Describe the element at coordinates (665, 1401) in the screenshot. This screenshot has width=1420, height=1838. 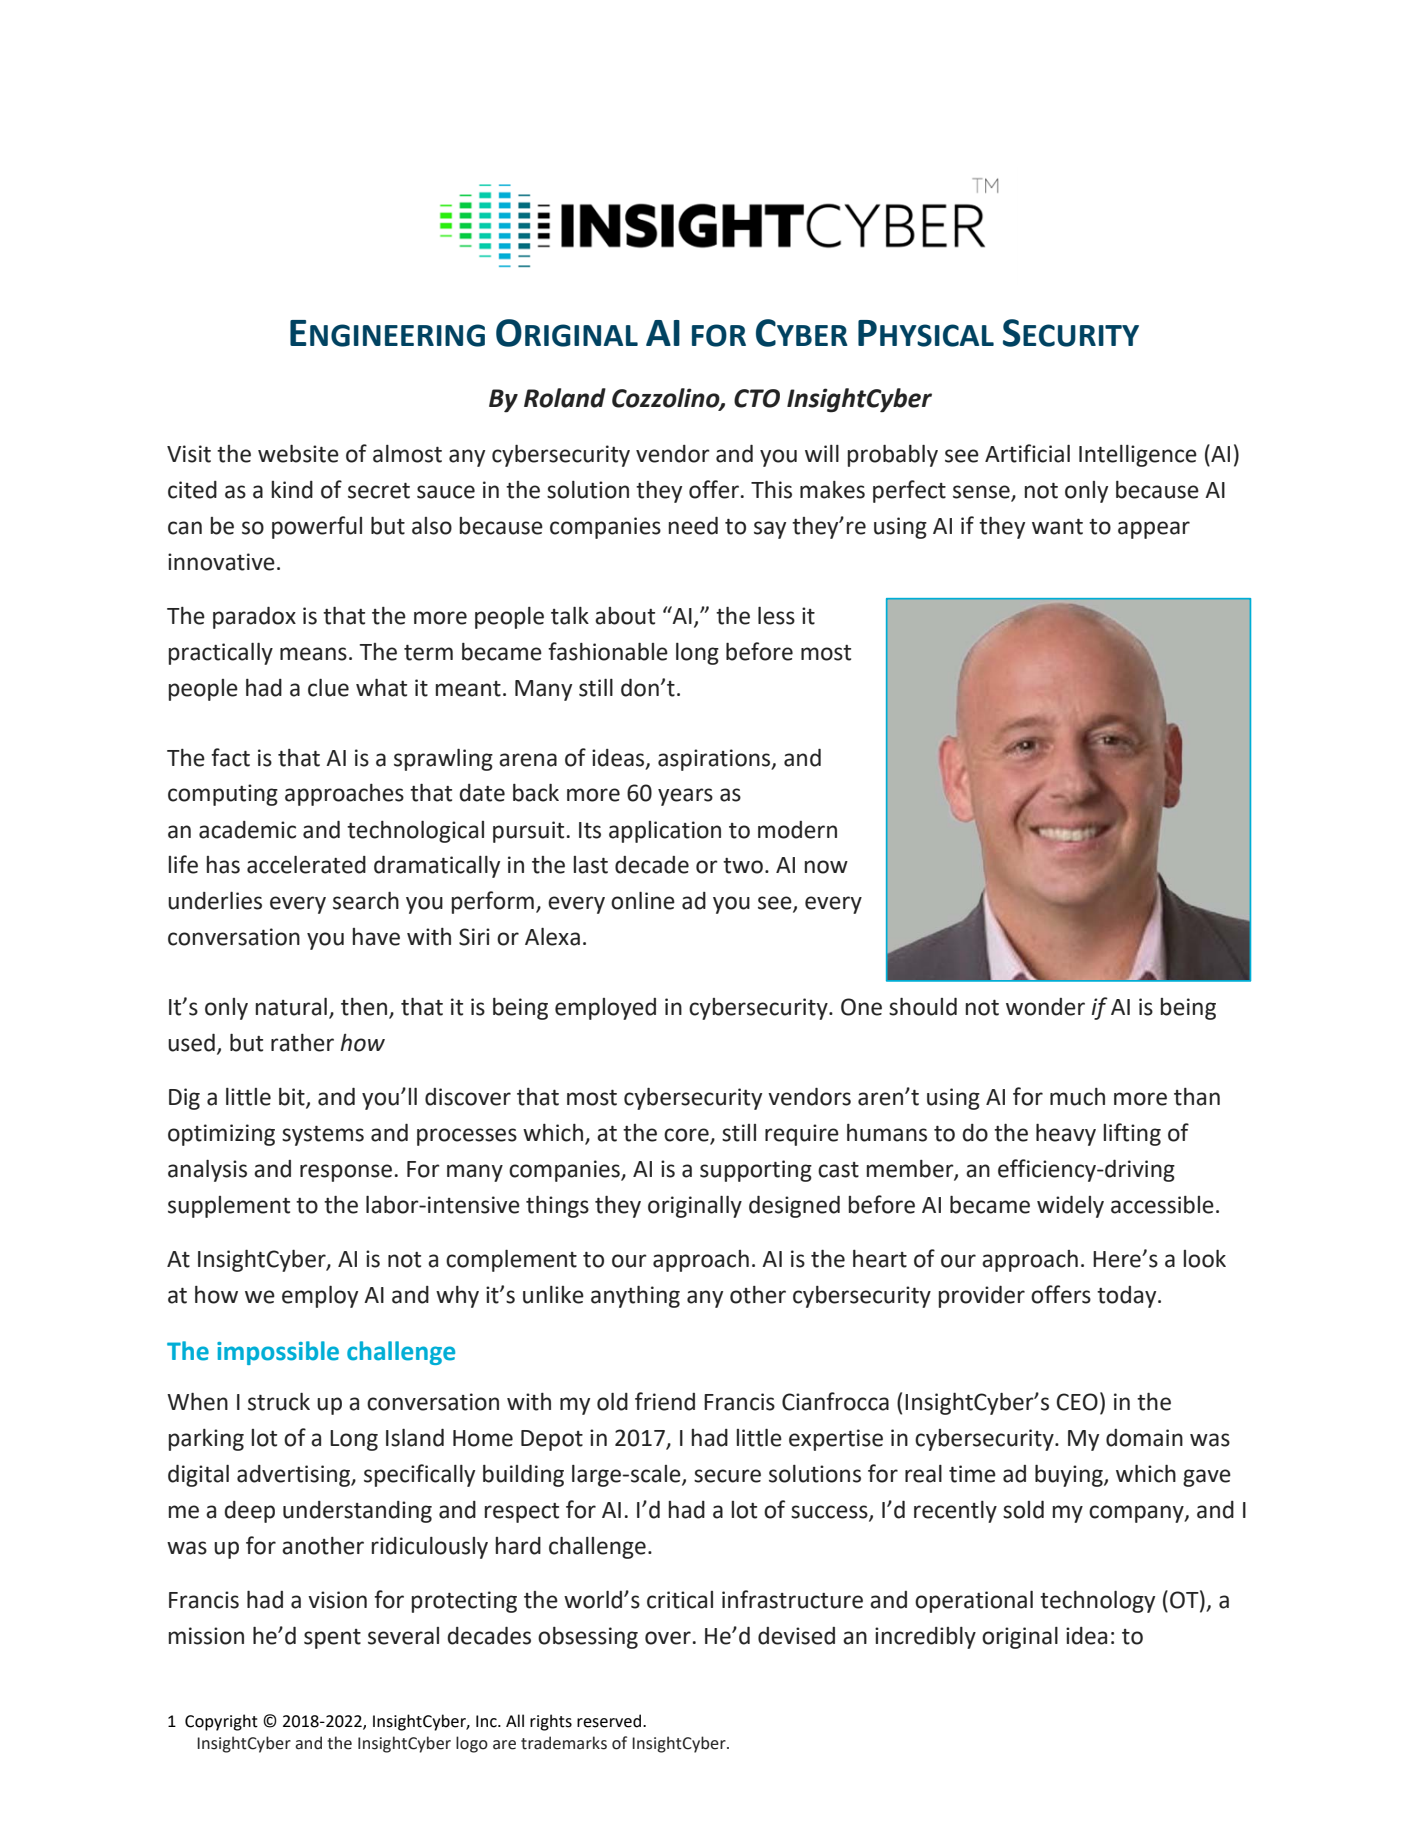
I see `friend` at that location.
